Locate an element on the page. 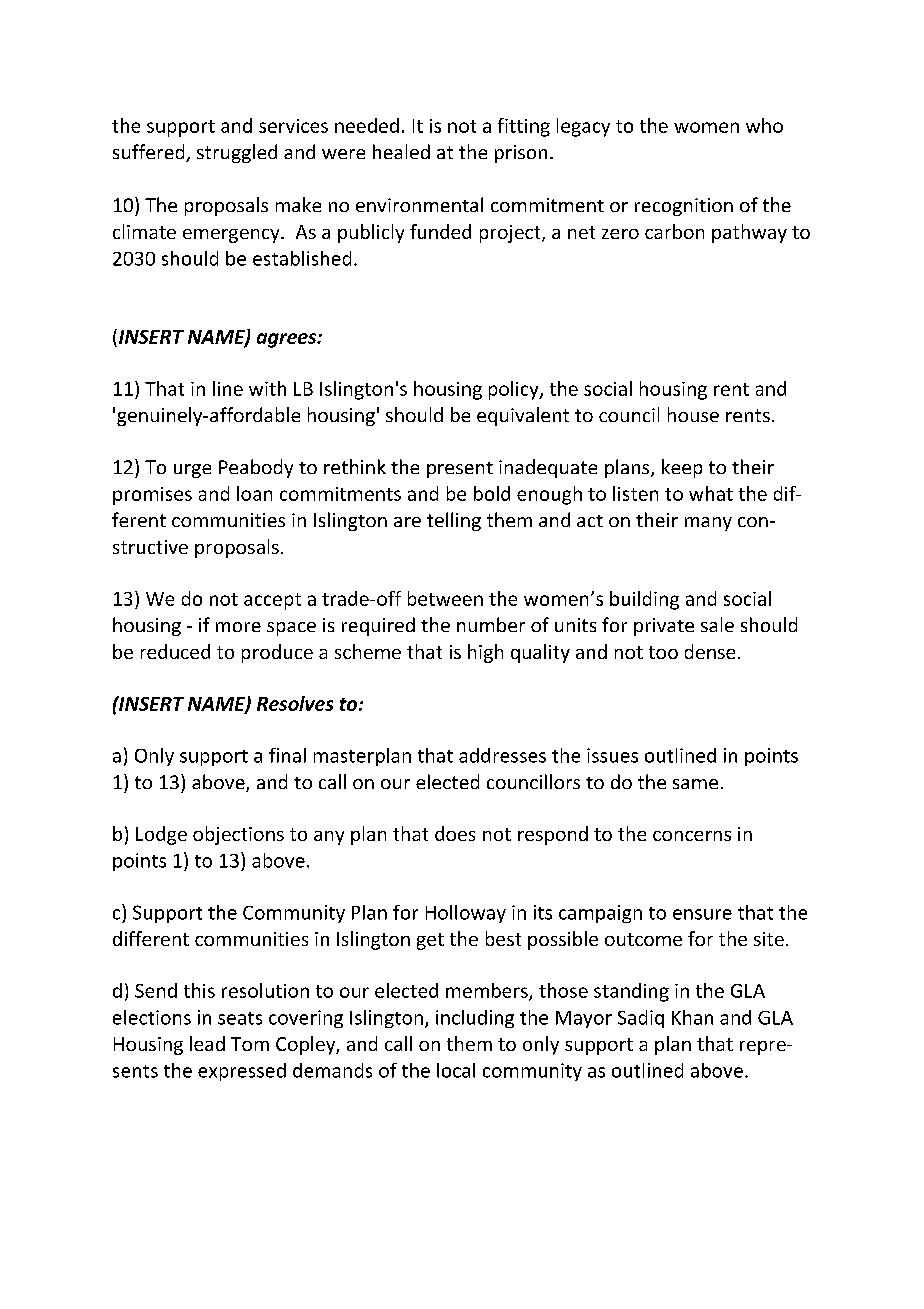  sale is located at coordinates (717, 624).
